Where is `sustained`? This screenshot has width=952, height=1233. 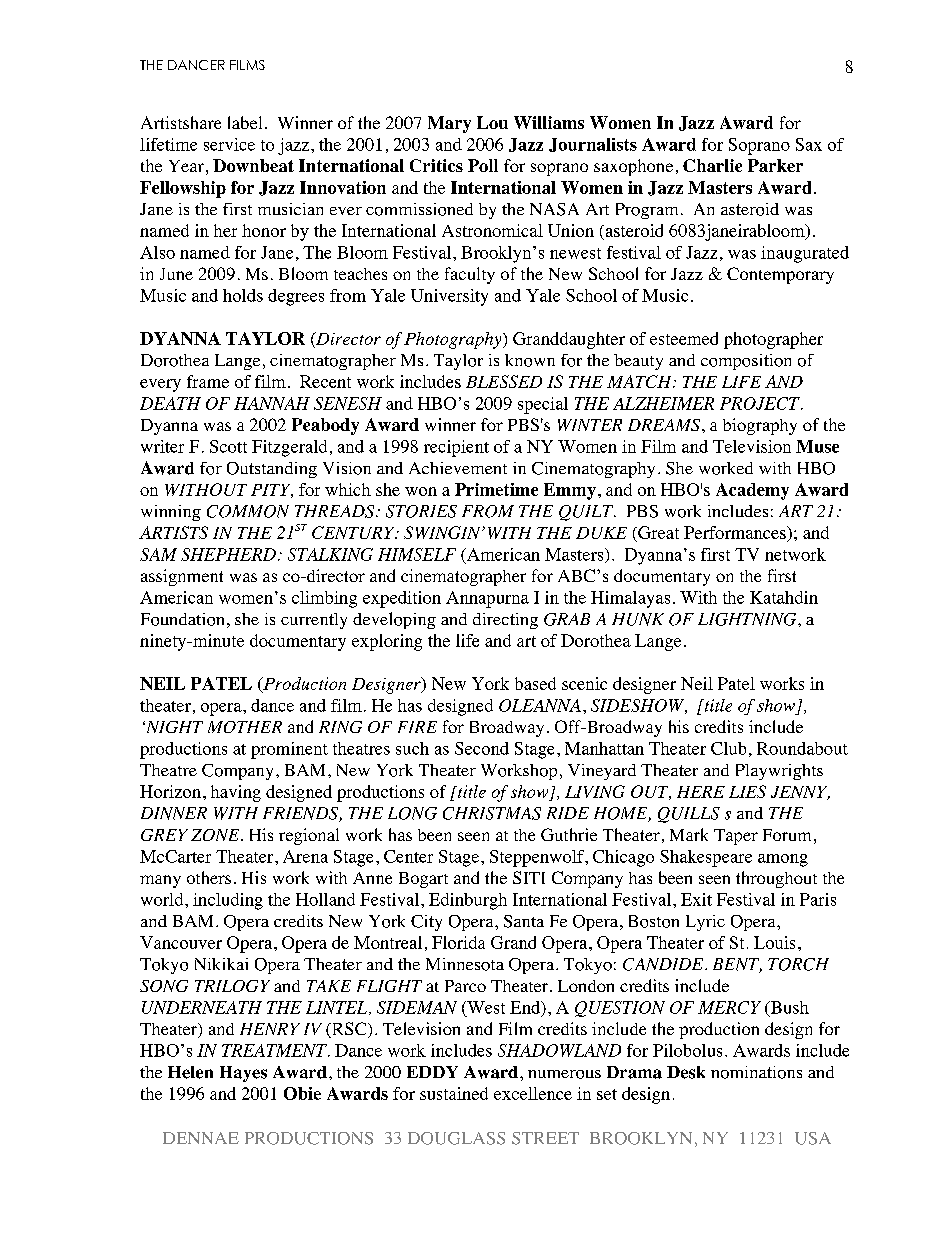
sustained is located at coordinates (454, 1093).
